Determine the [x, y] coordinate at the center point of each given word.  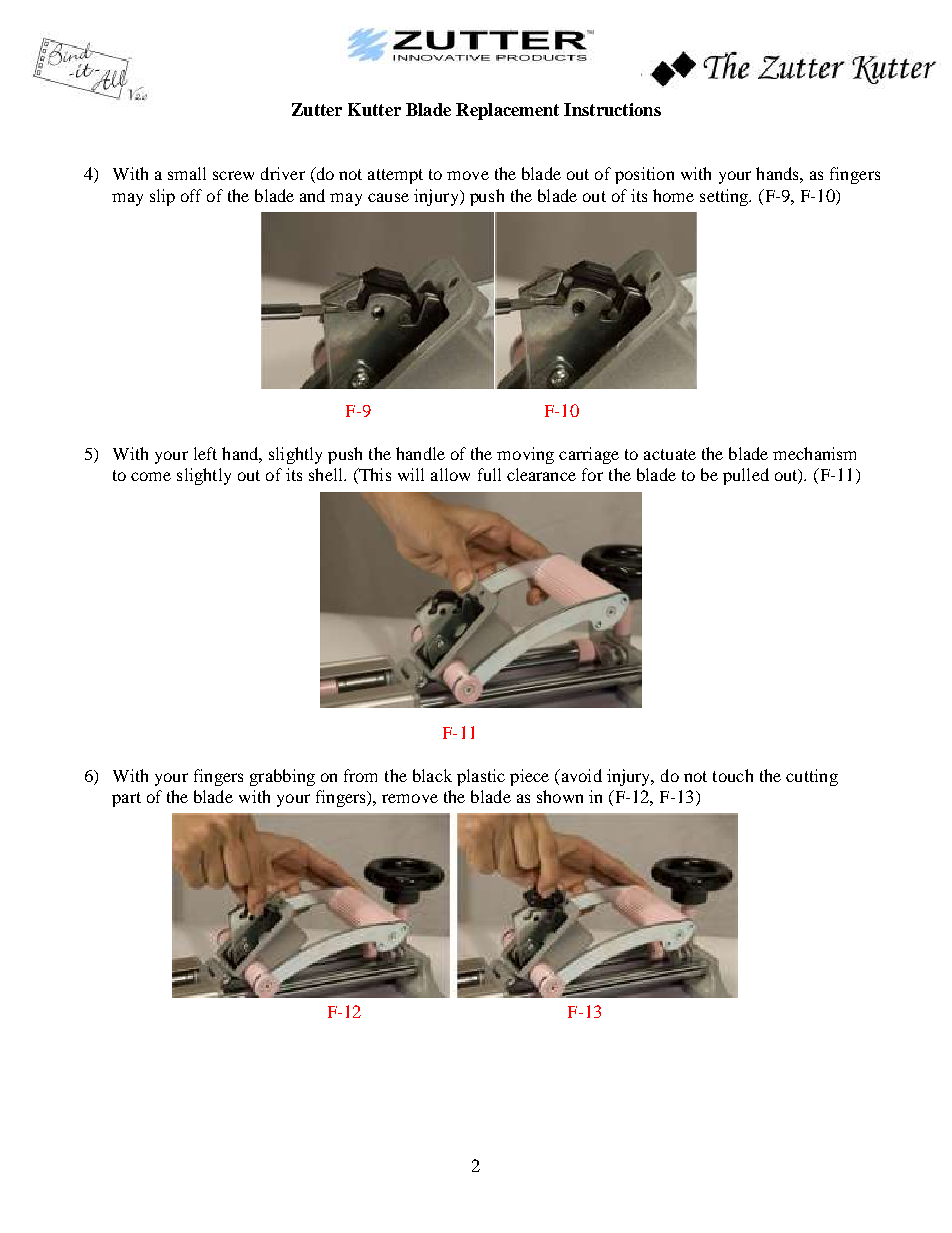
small [187, 173]
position [644, 175]
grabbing [282, 777]
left [205, 453]
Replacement [507, 111]
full [489, 474]
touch [733, 775]
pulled [746, 476]
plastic [481, 777]
